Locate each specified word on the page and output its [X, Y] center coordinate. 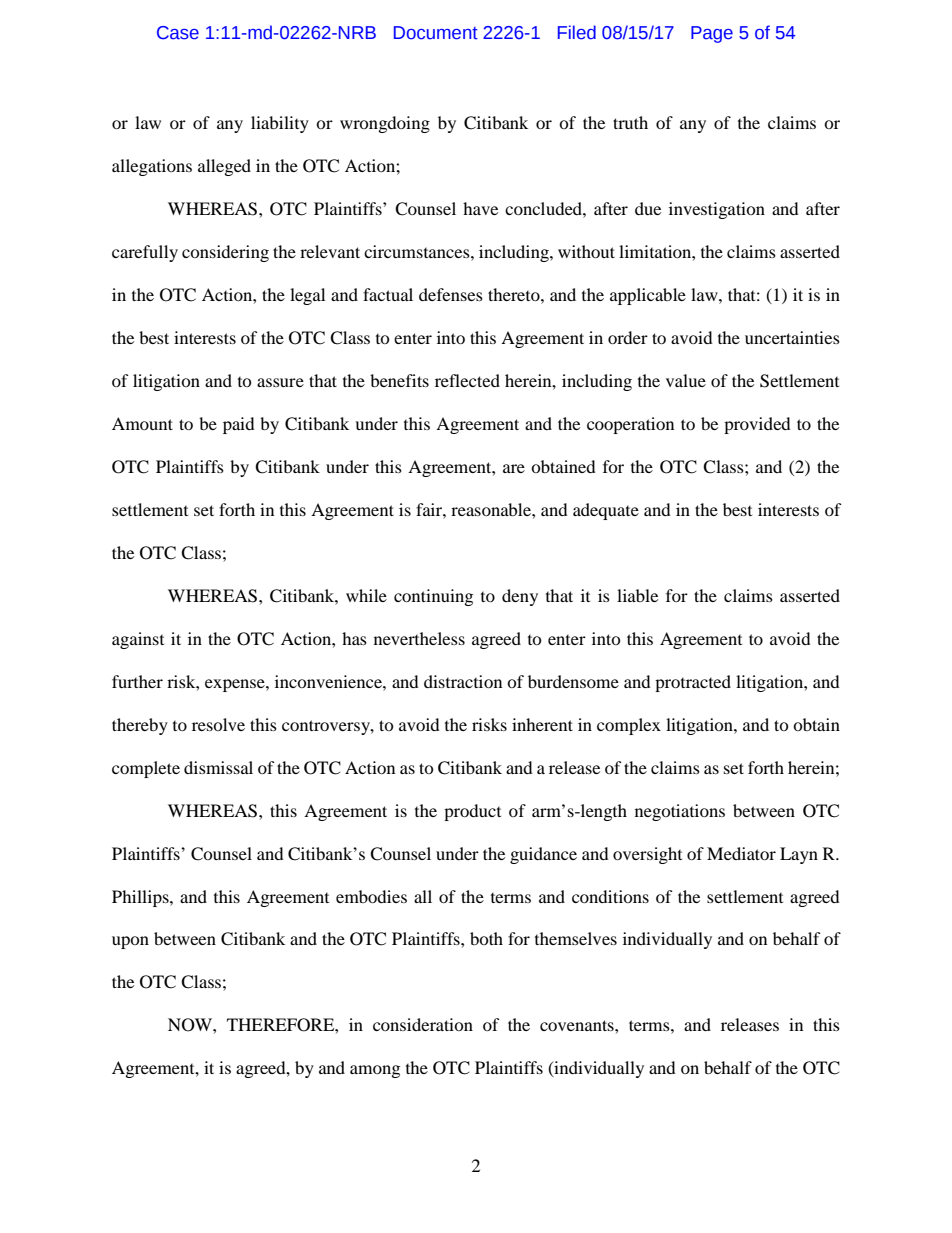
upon [130, 942]
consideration [423, 1024]
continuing [433, 597]
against [138, 640]
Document [436, 33]
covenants [578, 1025]
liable [637, 595]
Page [712, 34]
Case [178, 33]
